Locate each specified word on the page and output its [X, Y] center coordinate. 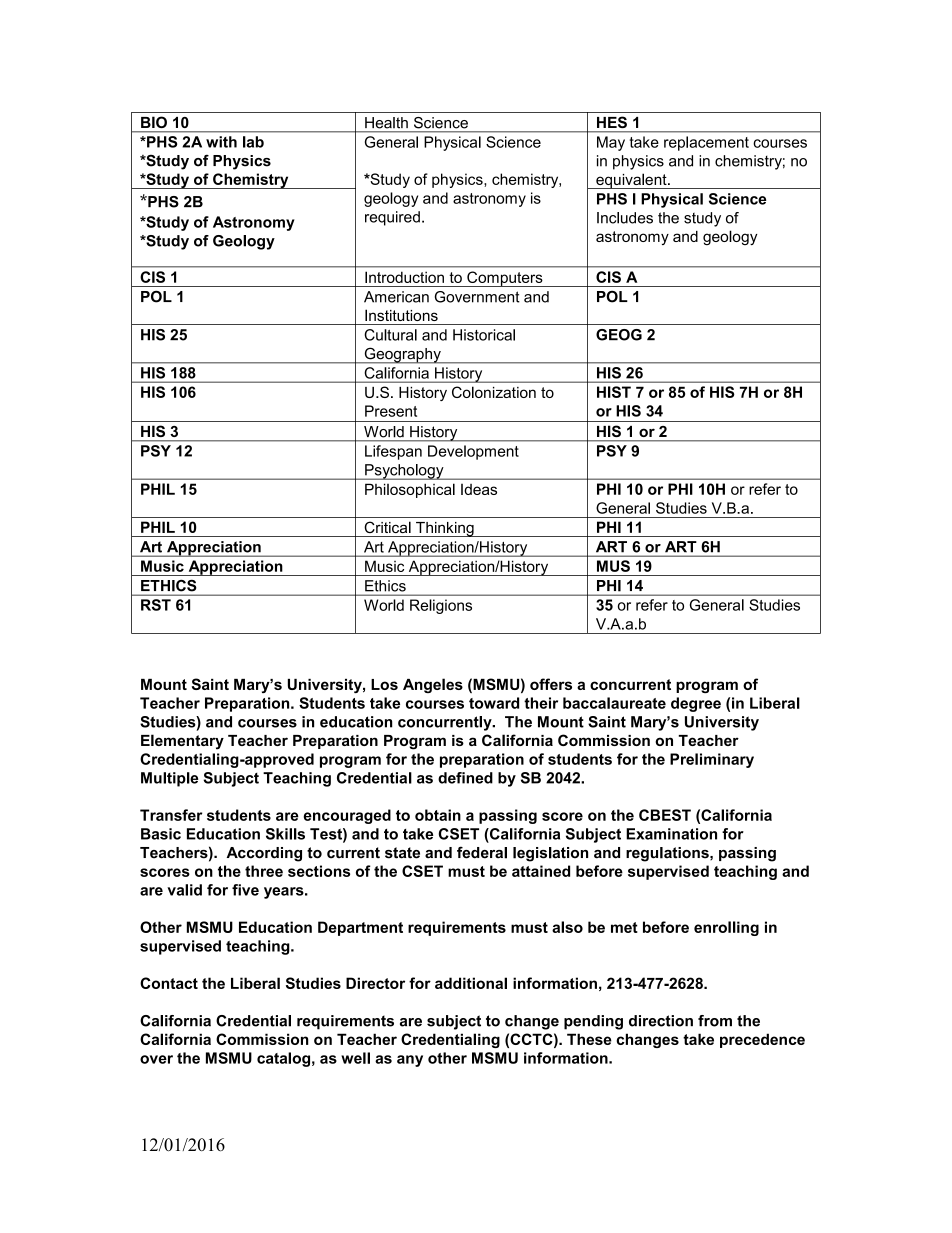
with [221, 142]
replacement [706, 143]
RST [156, 605]
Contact [169, 983]
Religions [441, 606]
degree [696, 704]
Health [386, 123]
